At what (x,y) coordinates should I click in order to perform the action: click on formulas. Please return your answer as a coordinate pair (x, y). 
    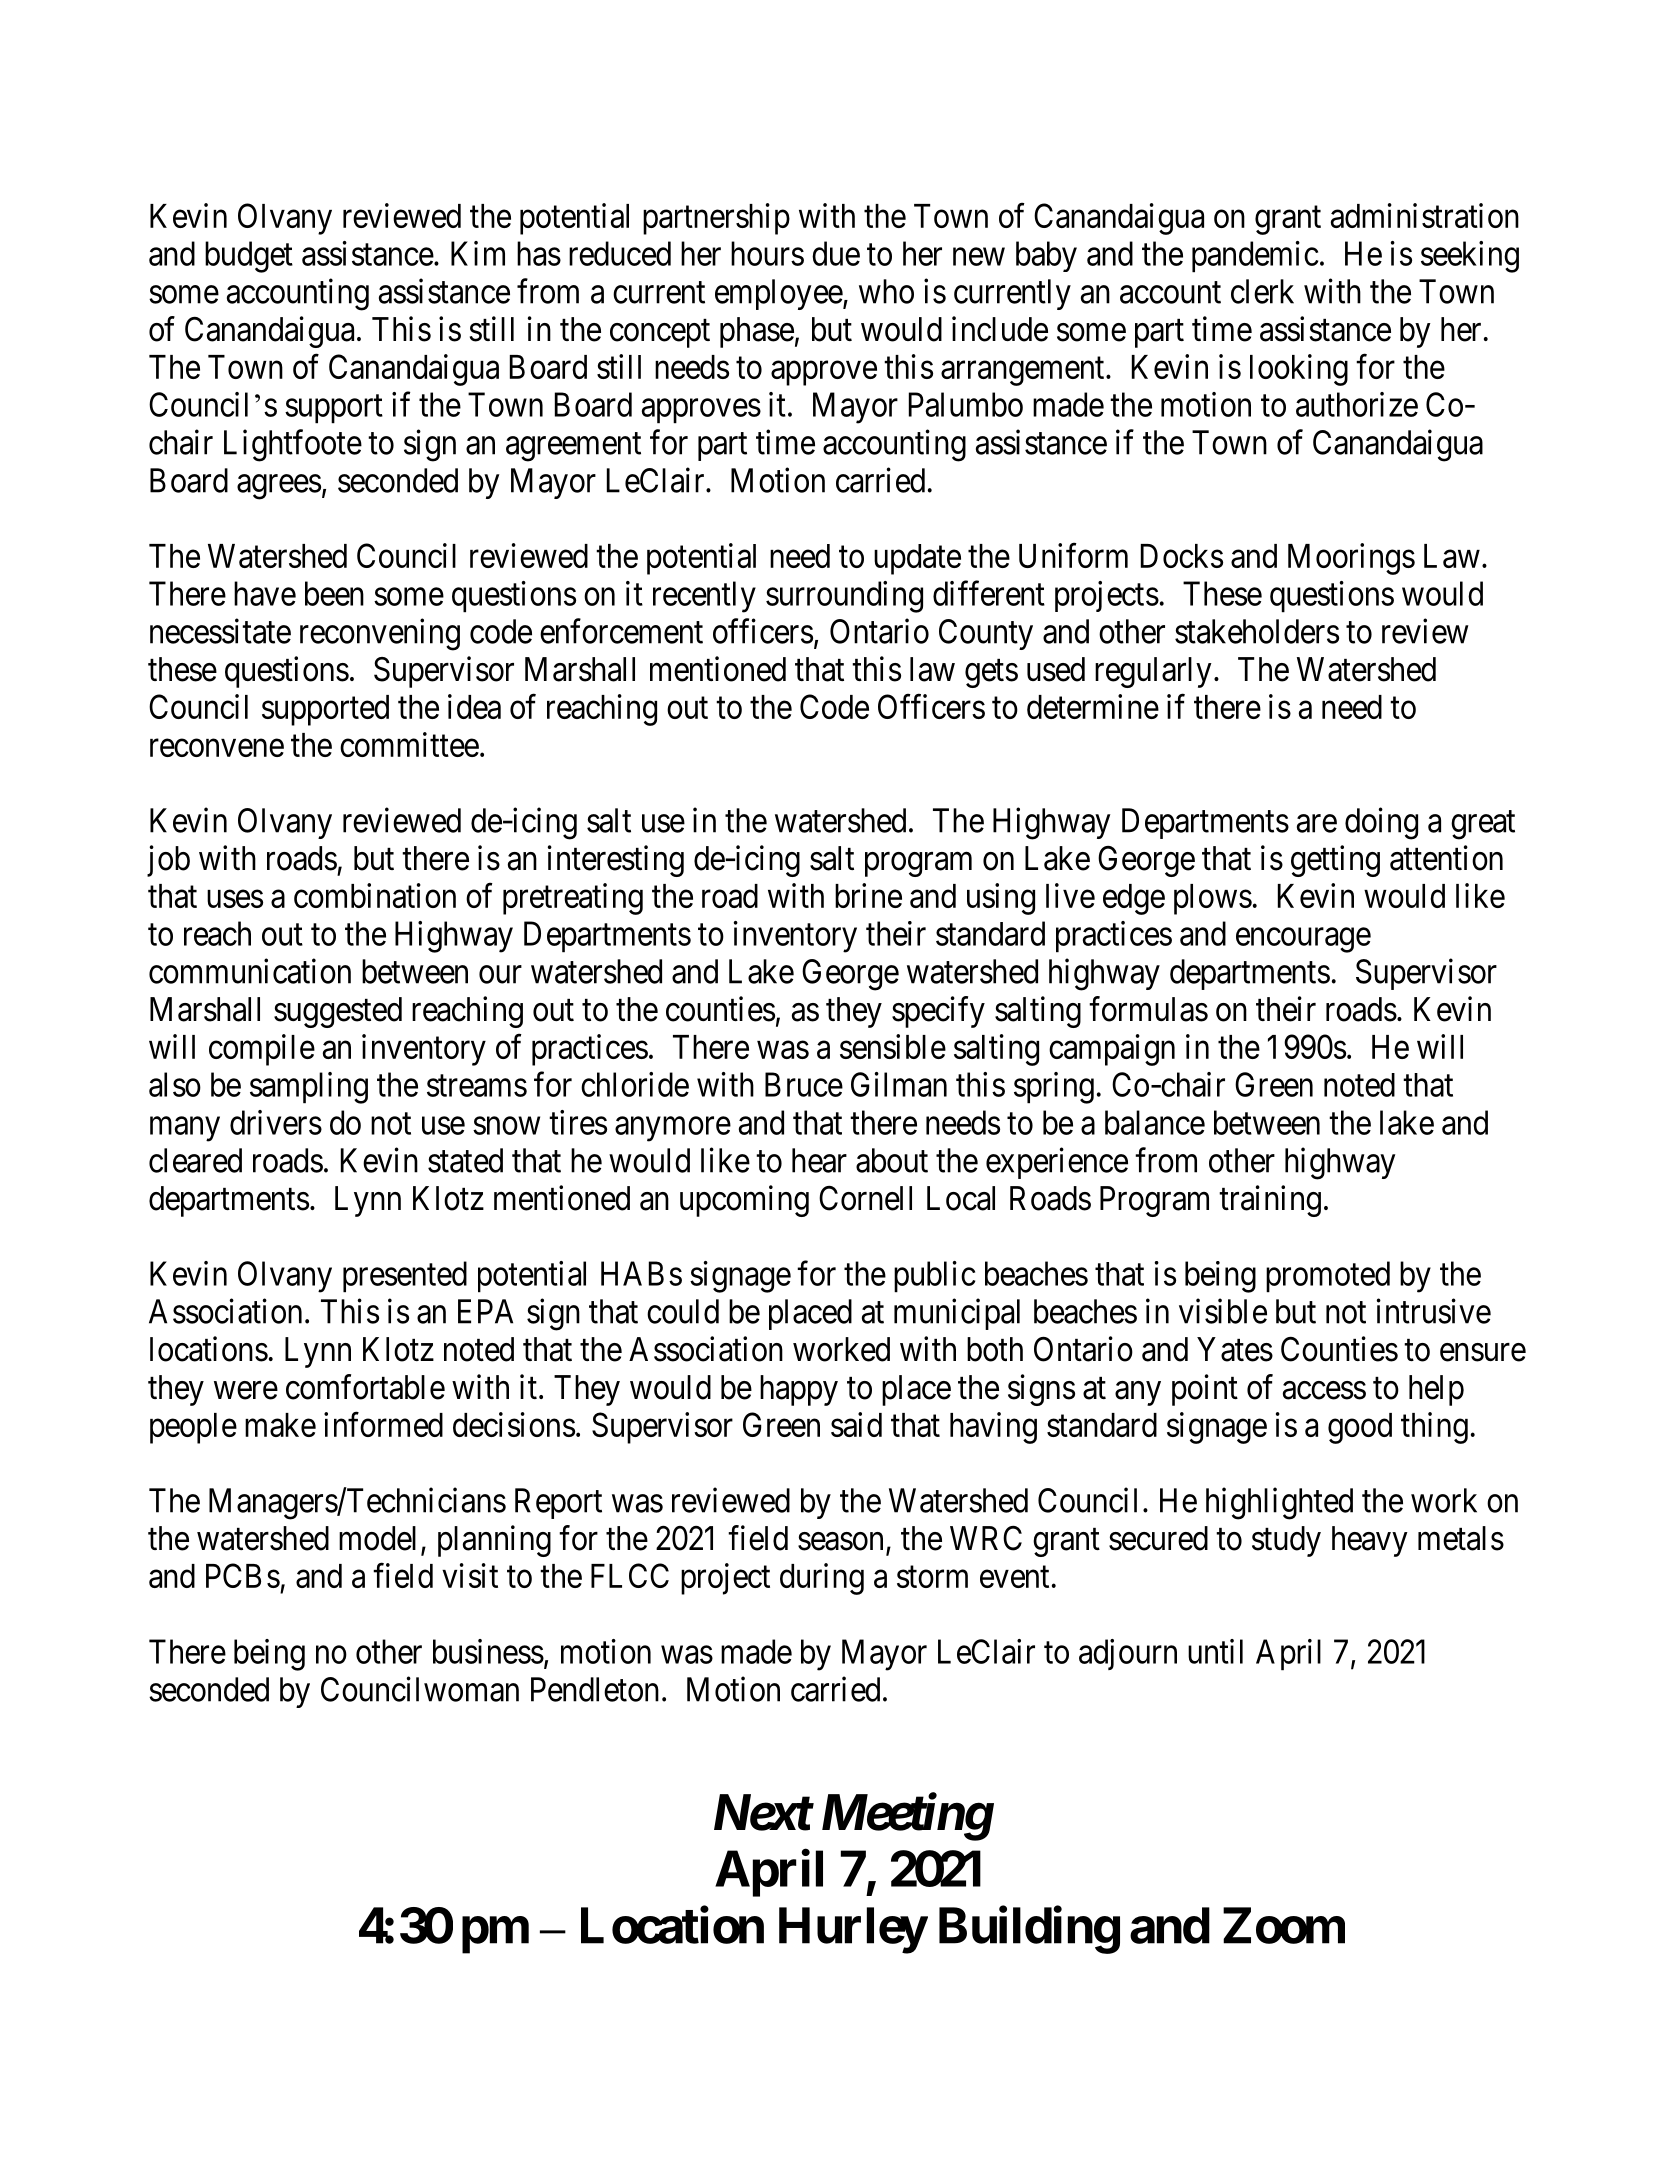
    Looking at the image, I should click on (1148, 1009).
